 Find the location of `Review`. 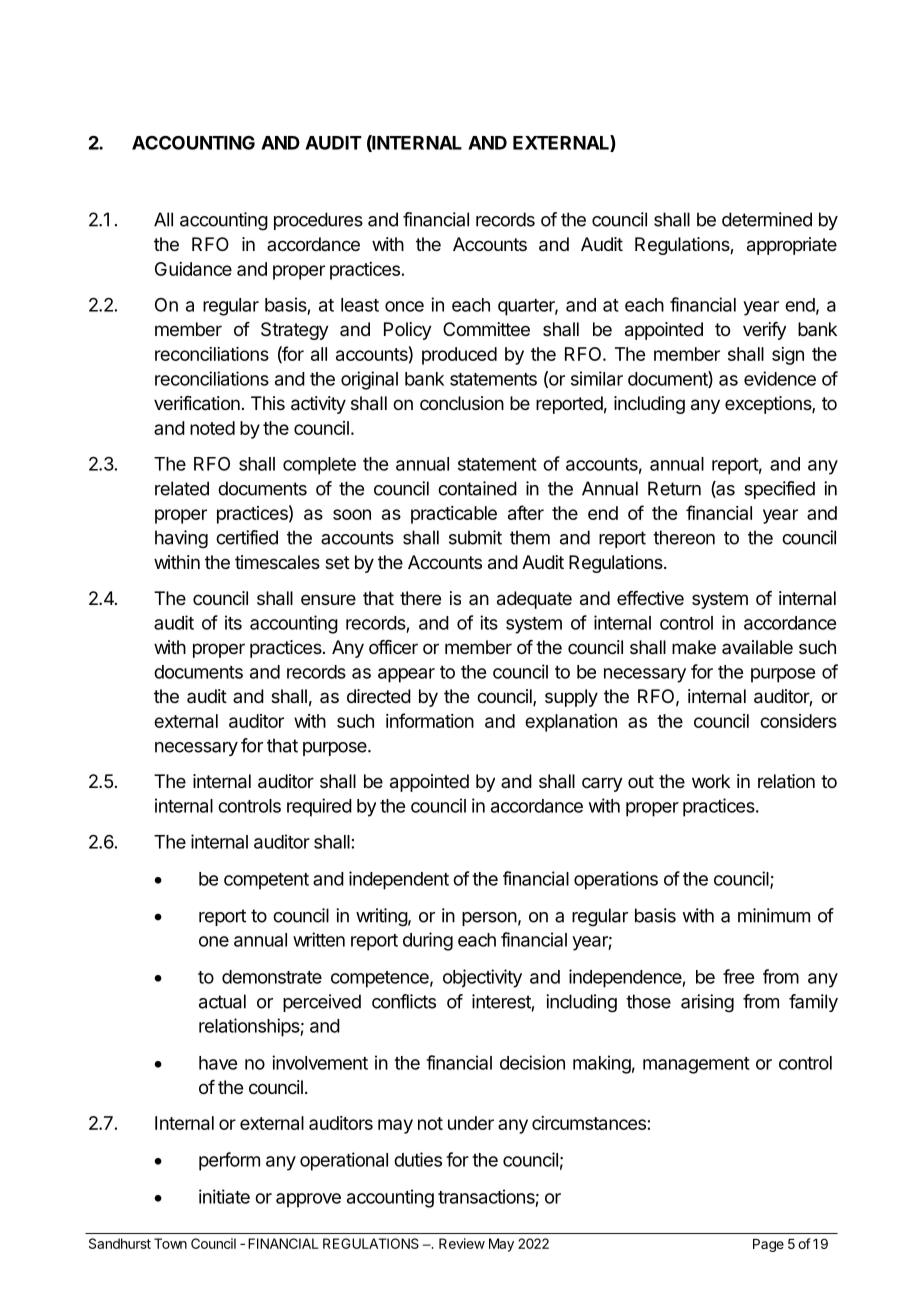

Review is located at coordinates (462, 1243).
